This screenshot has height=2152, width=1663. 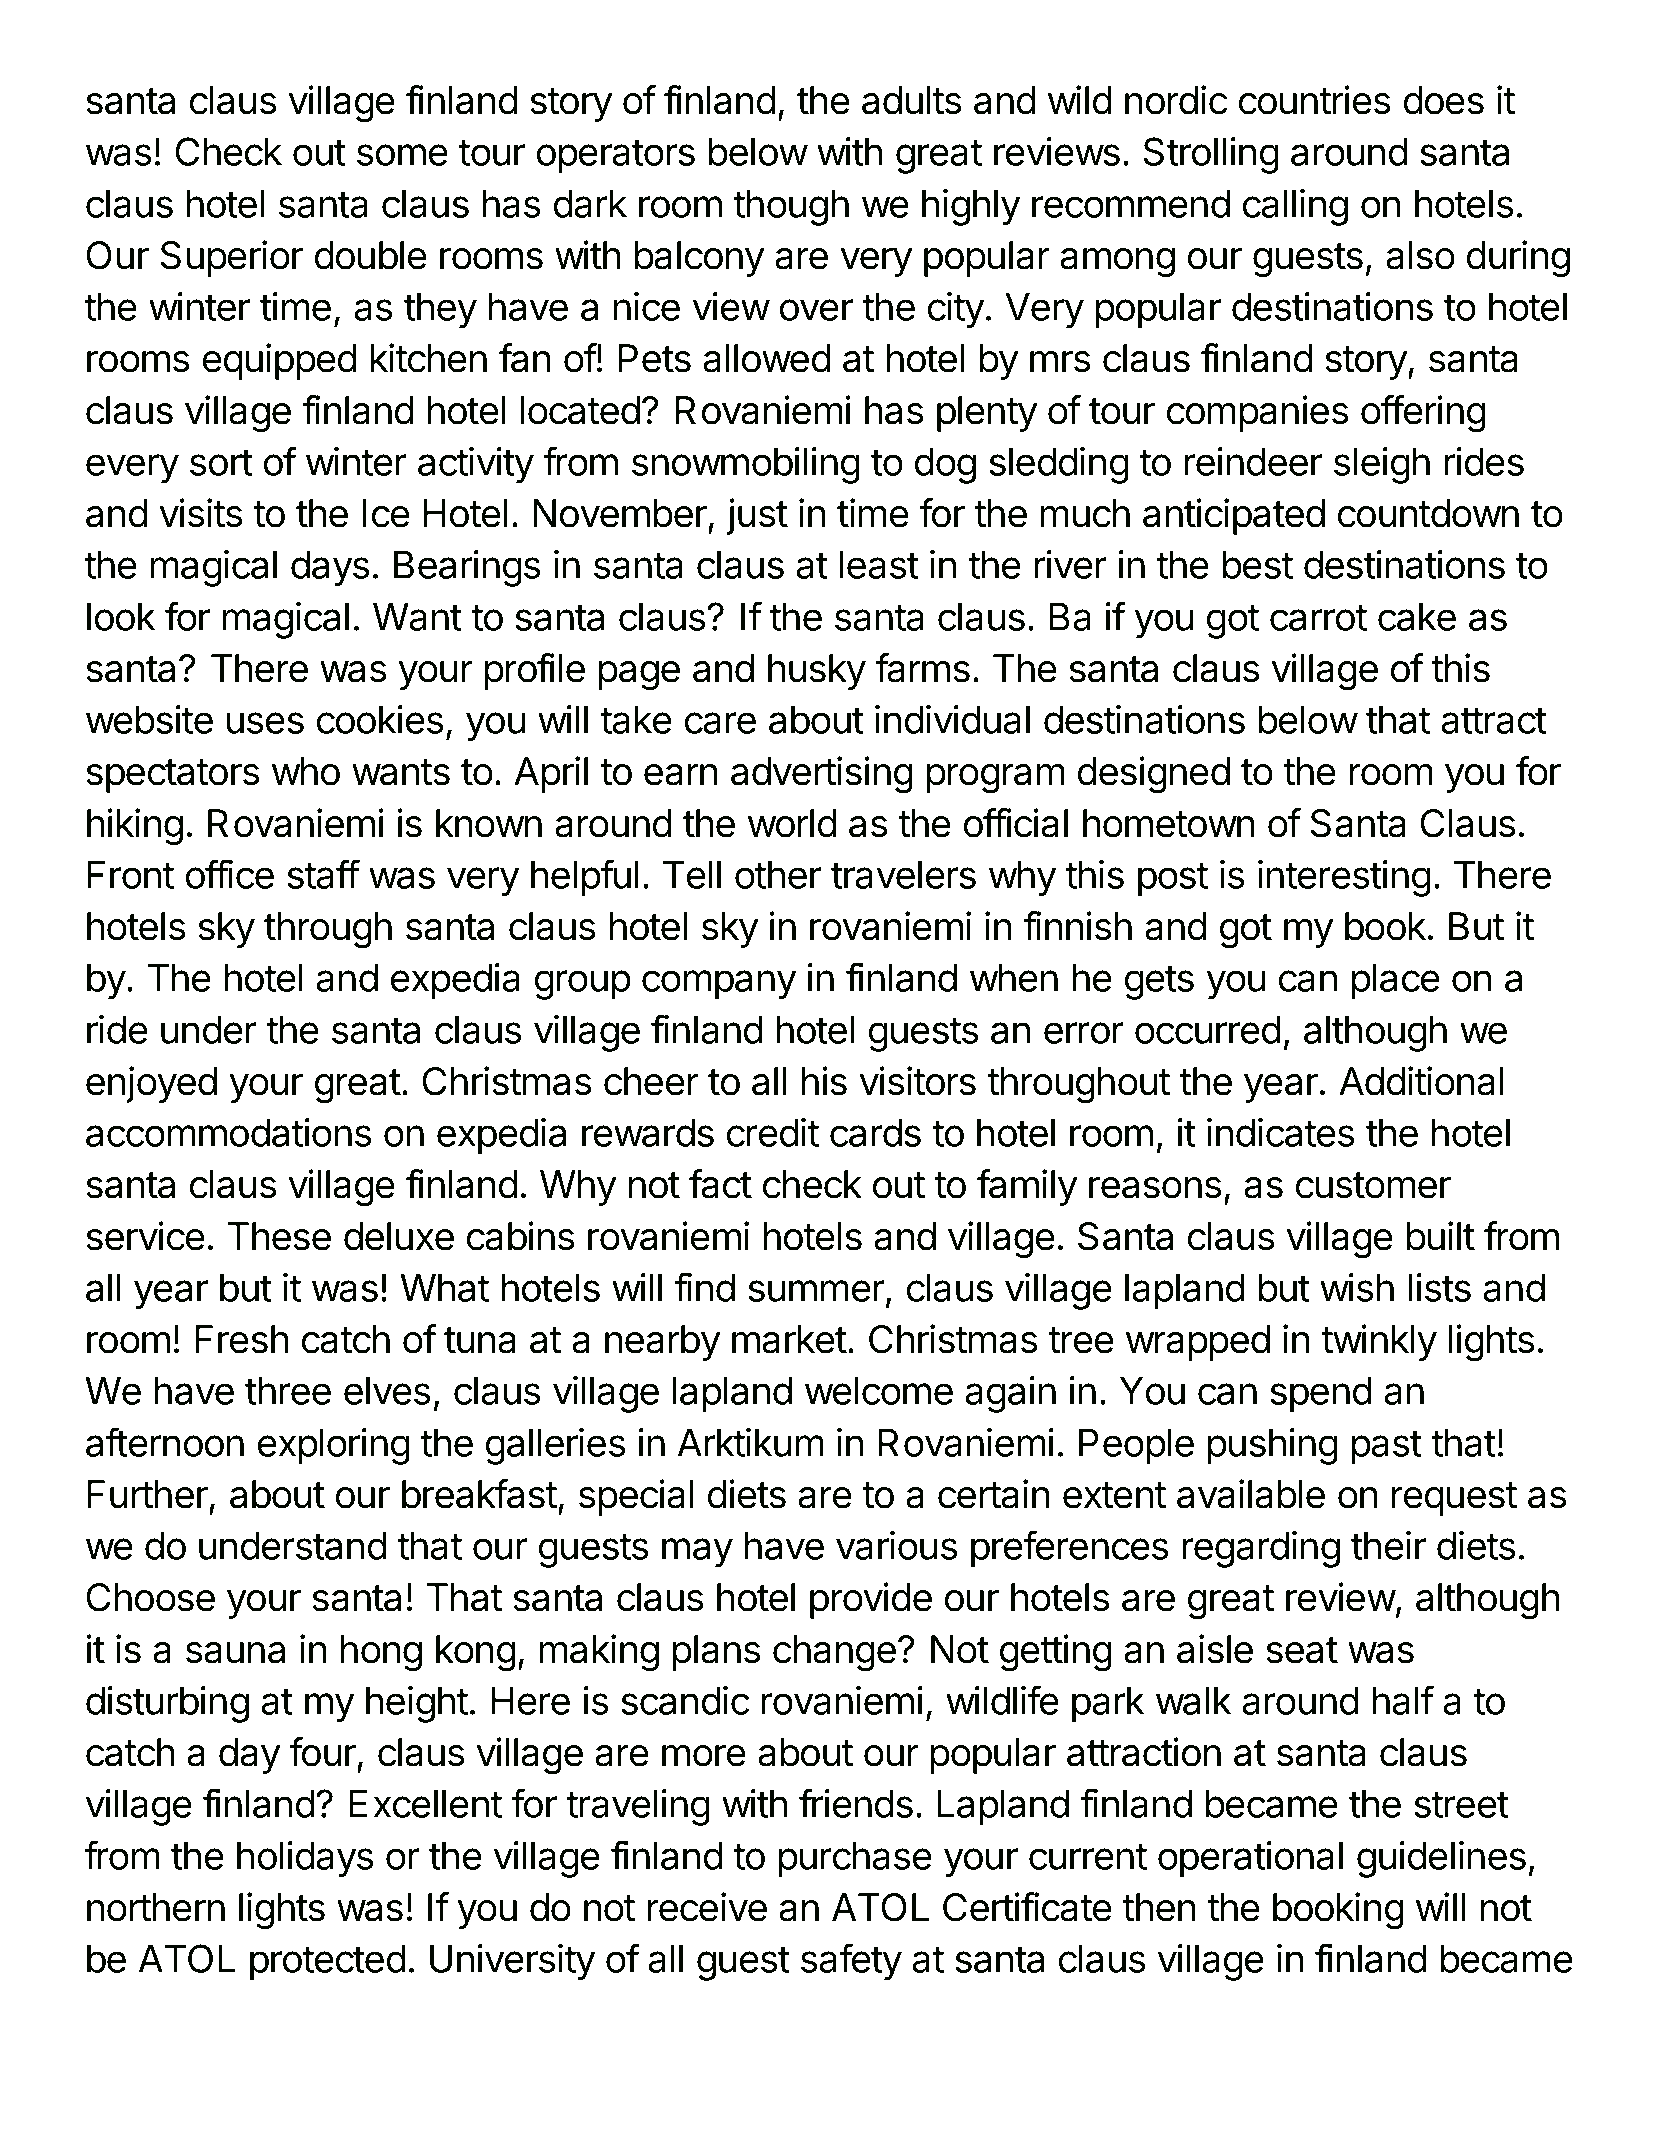 What do you see at coordinates (1314, 100) in the screenshot?
I see `countries` at bounding box center [1314, 100].
